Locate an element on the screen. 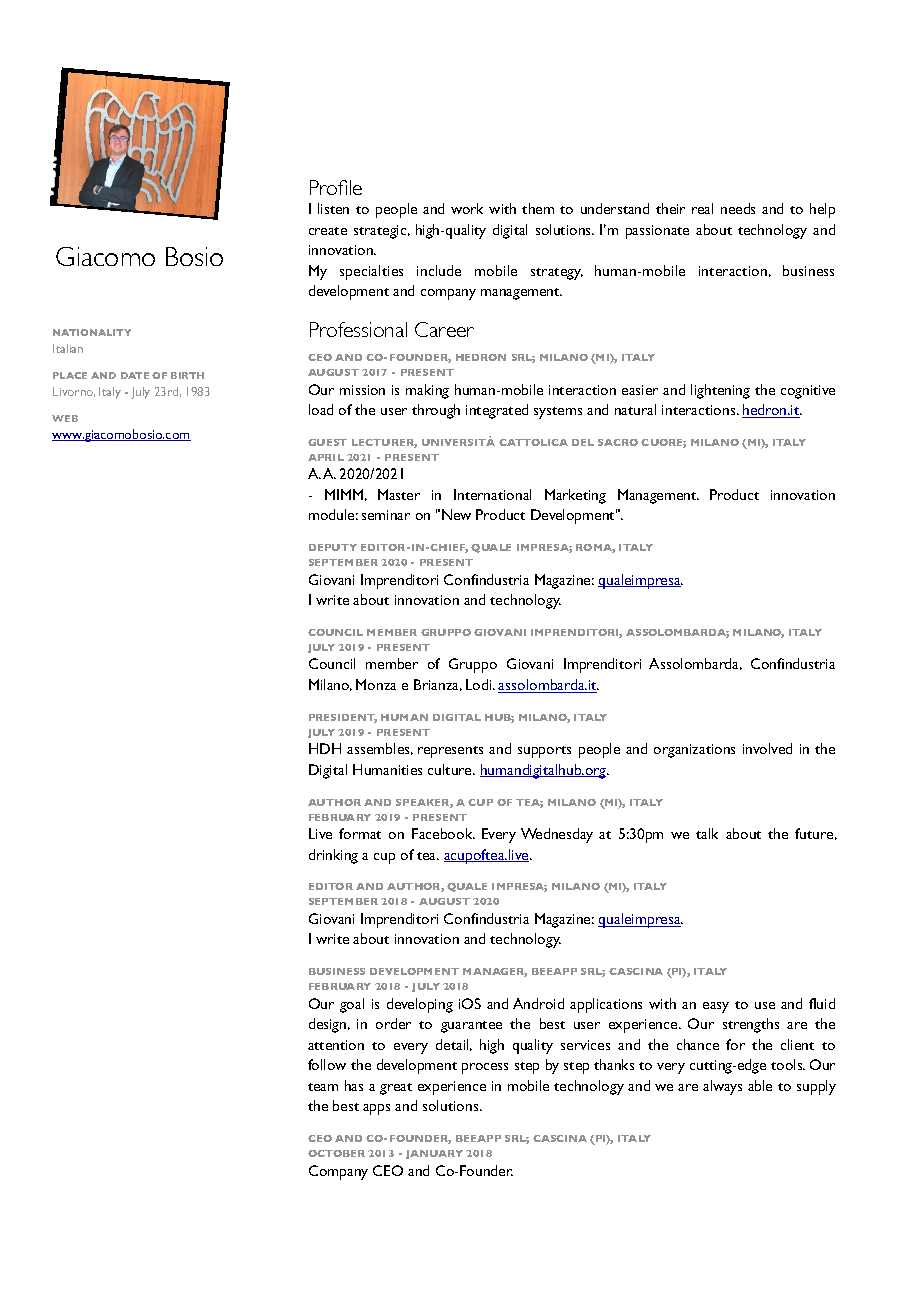 Image resolution: width=924 pixels, height=1308 pixels. involved is located at coordinates (767, 748).
